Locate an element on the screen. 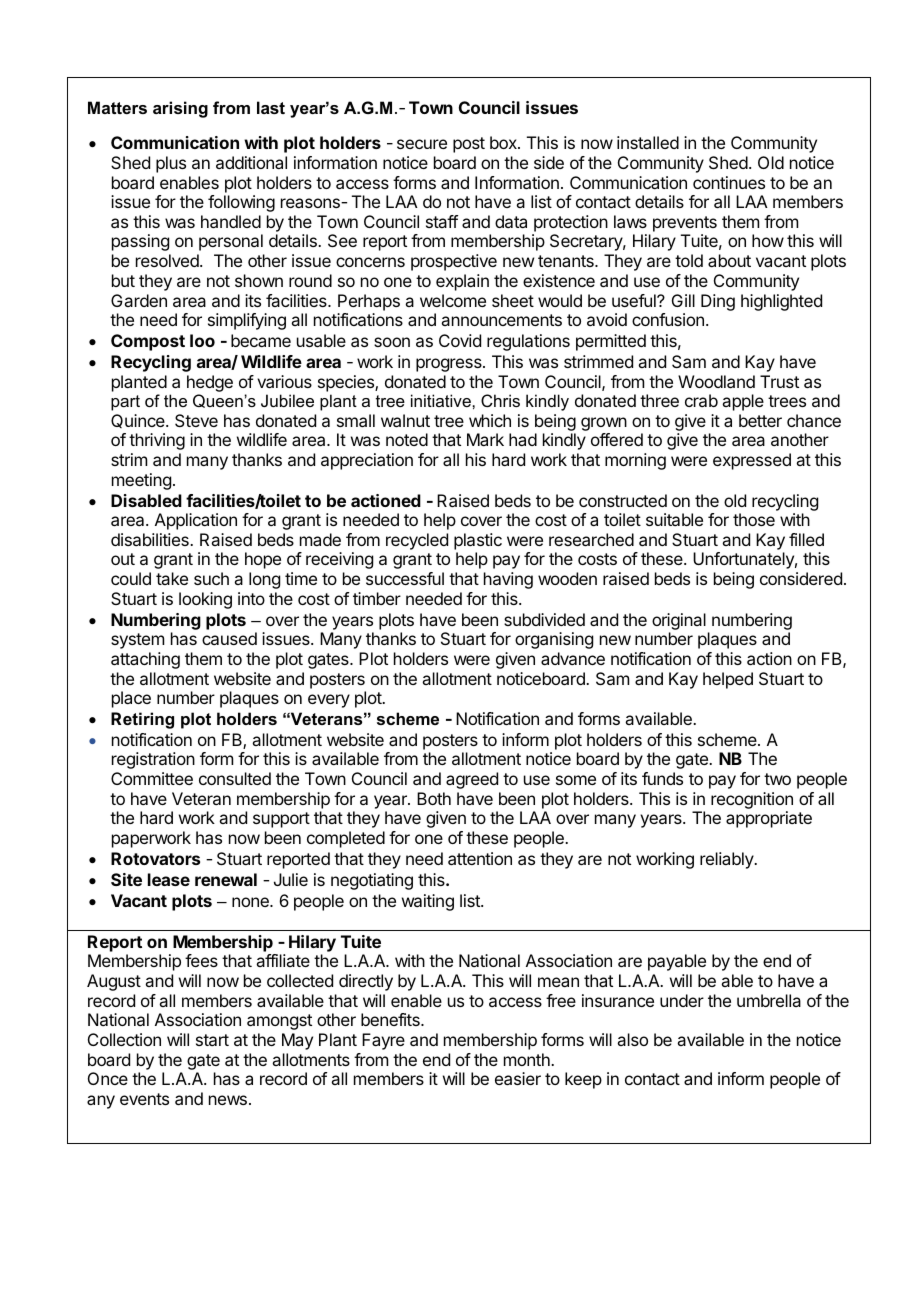 This screenshot has width=924, height=1308. continues is located at coordinates (729, 182).
